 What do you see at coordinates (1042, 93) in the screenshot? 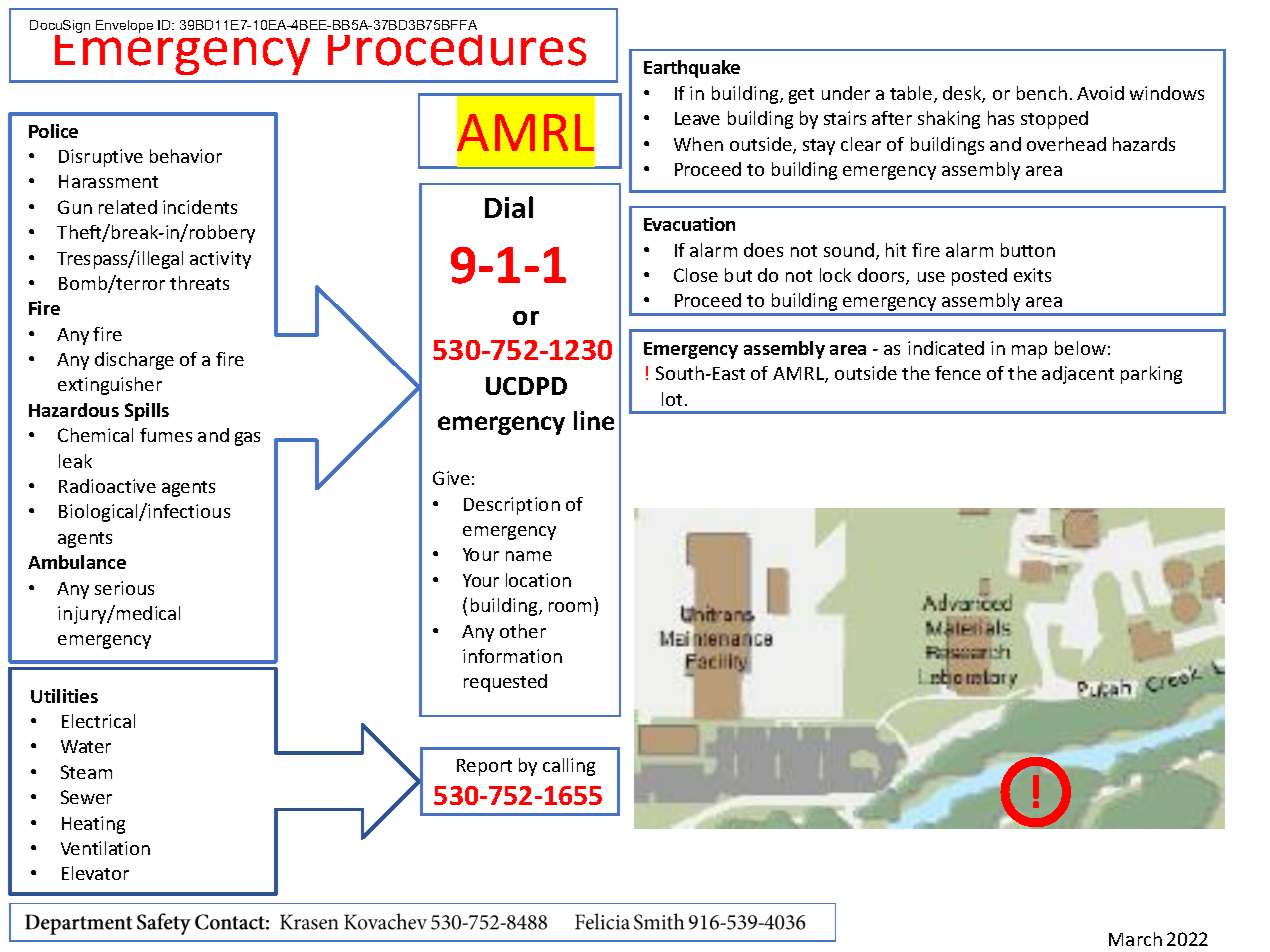
I see `bench` at bounding box center [1042, 93].
